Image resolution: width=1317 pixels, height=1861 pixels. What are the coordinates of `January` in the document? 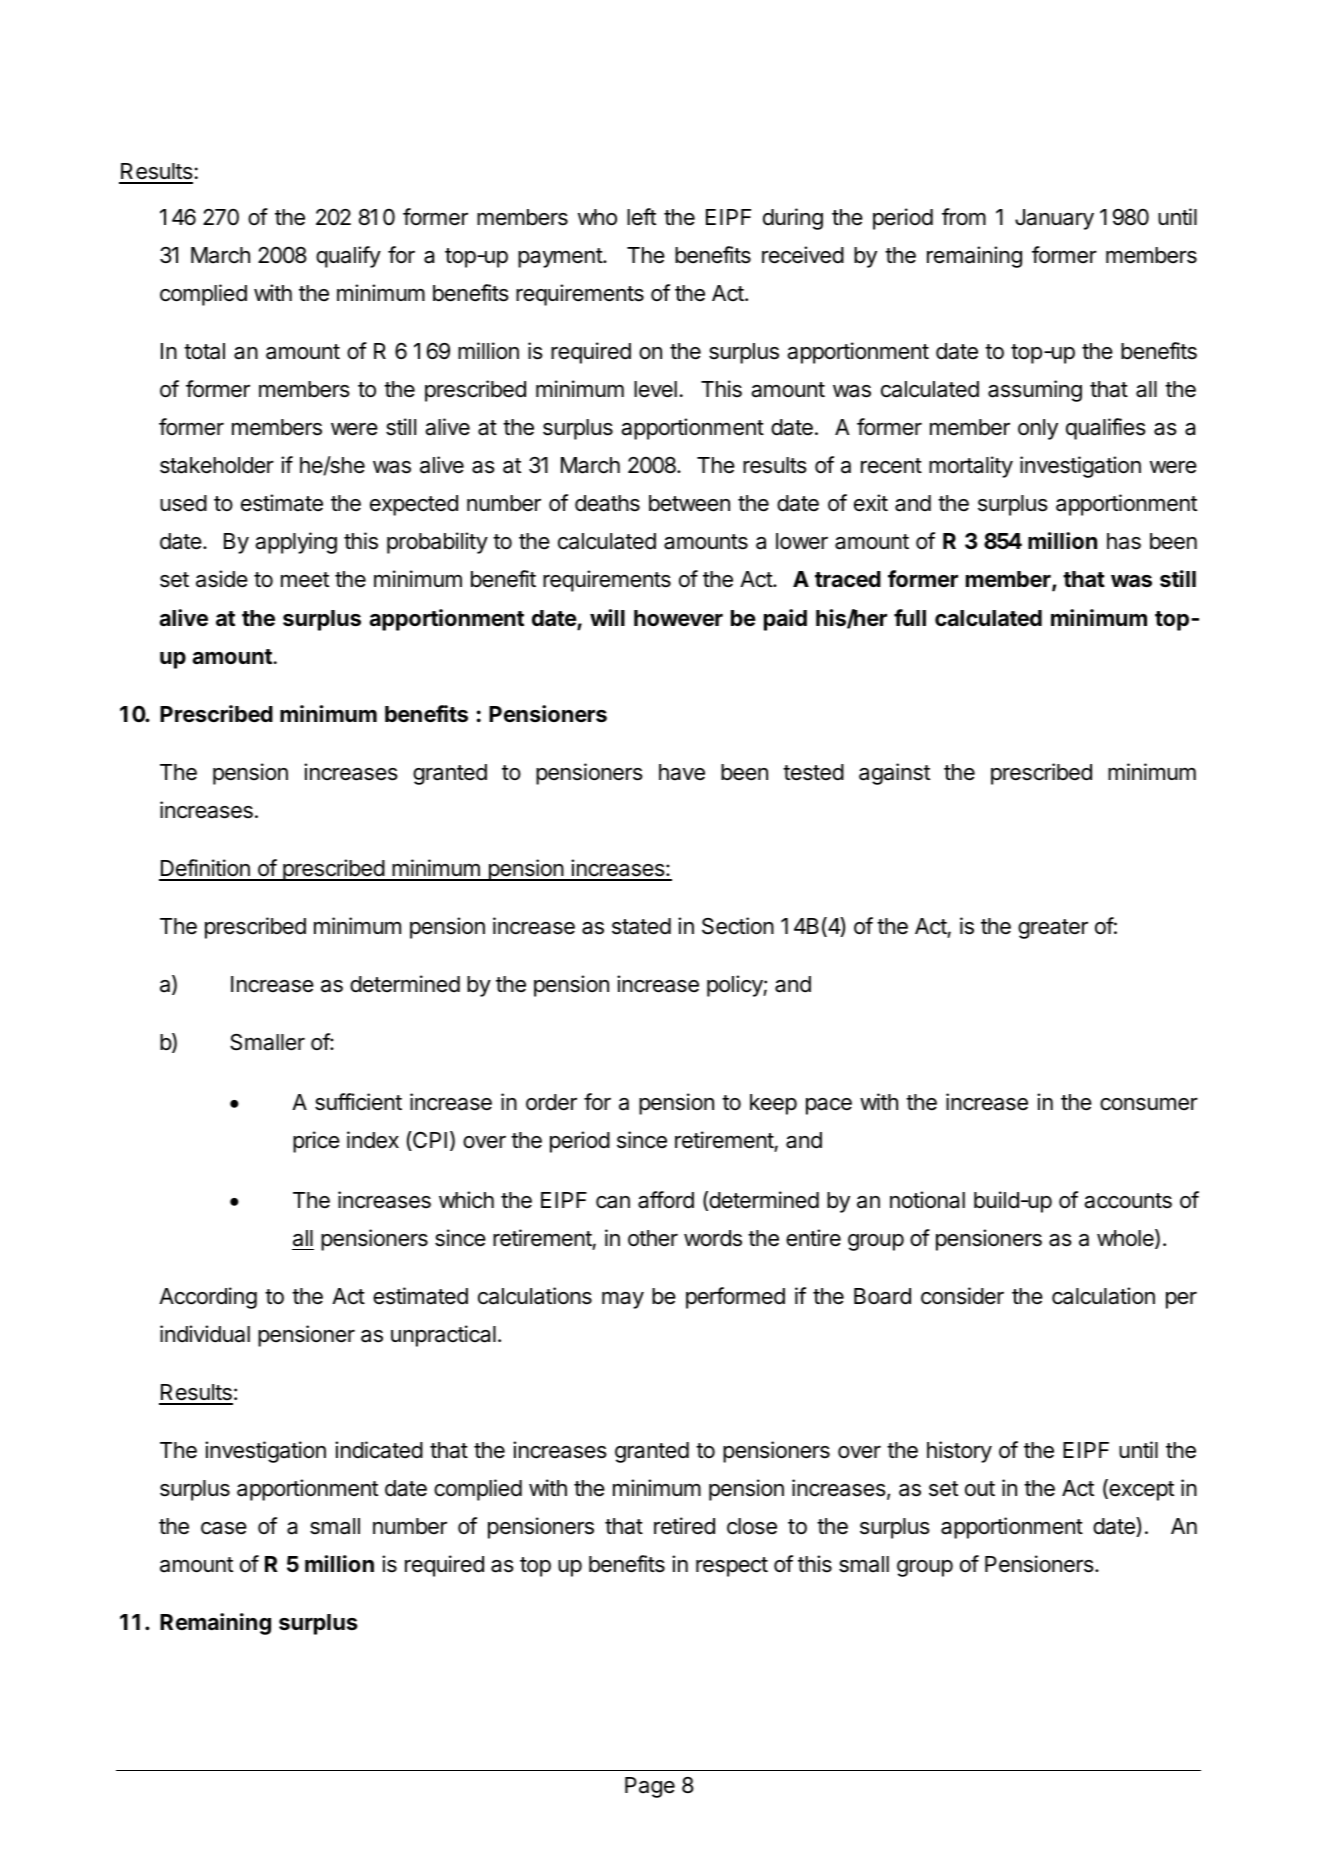 It's located at (1054, 219).
